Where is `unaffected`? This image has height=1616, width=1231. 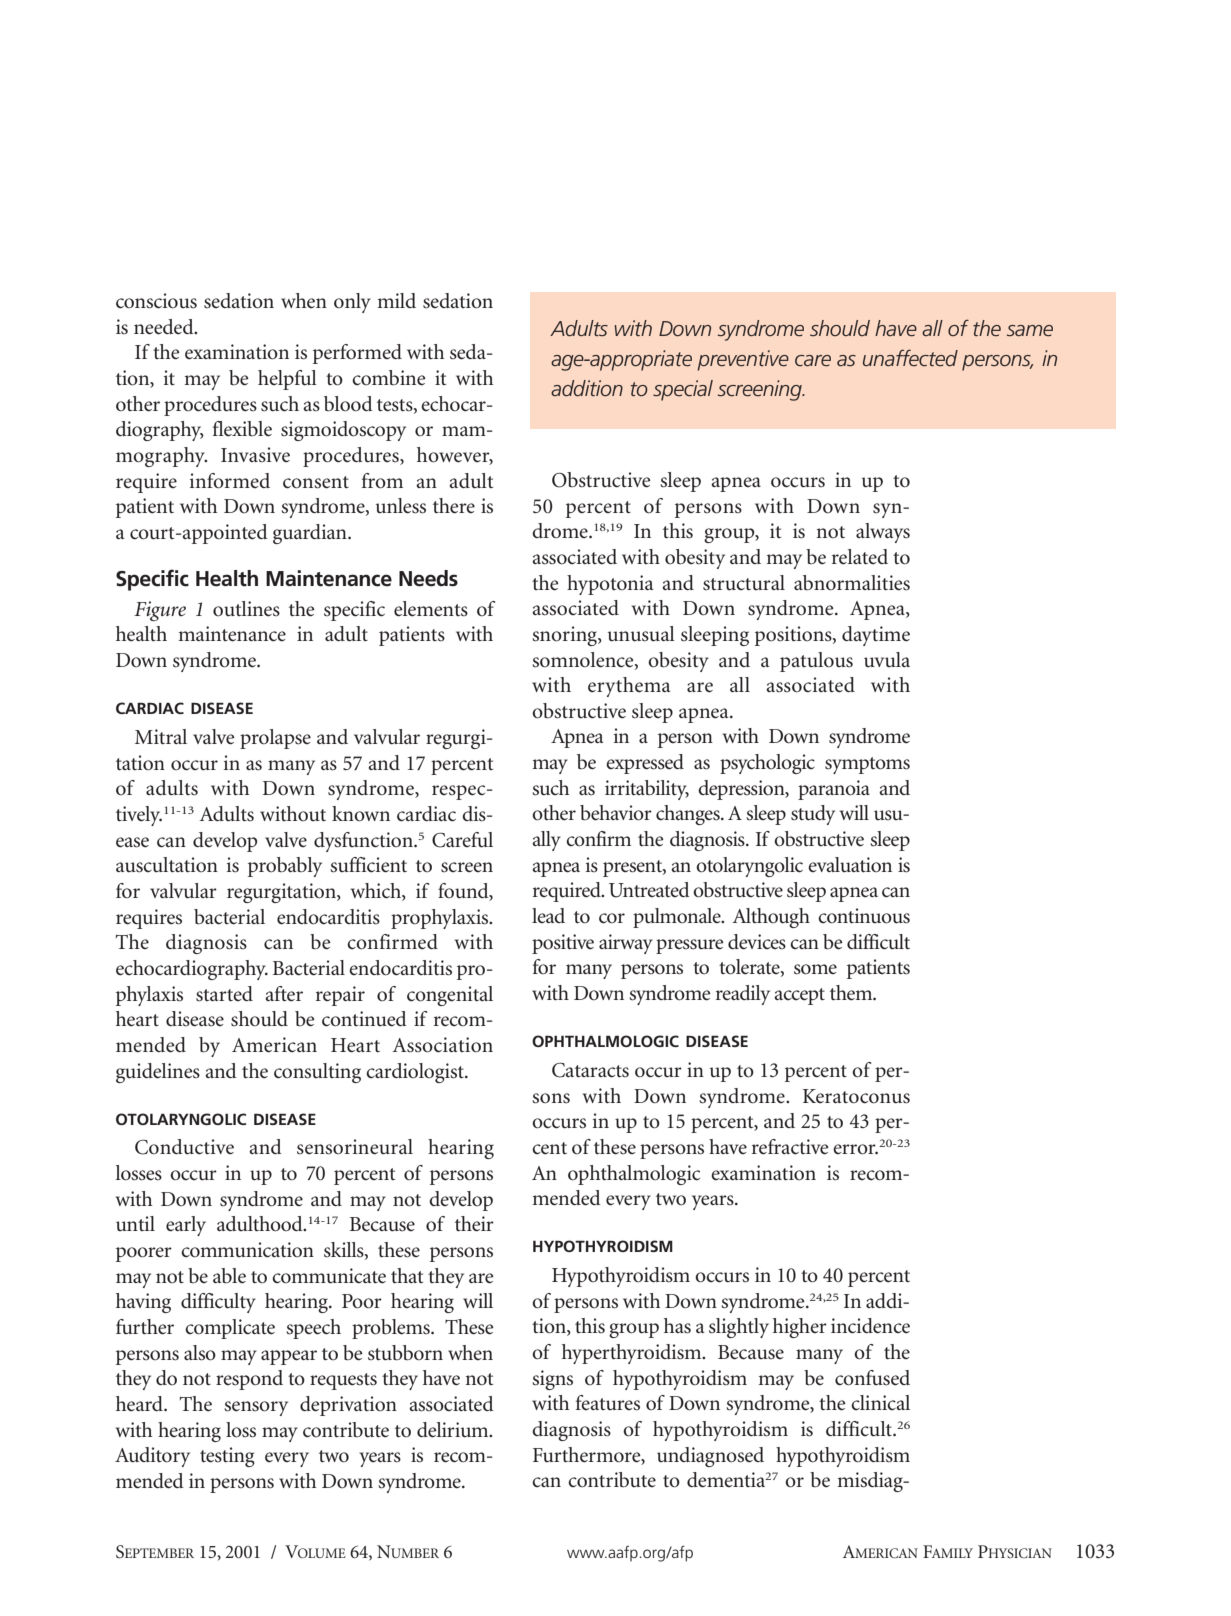 unaffected is located at coordinates (910, 358).
